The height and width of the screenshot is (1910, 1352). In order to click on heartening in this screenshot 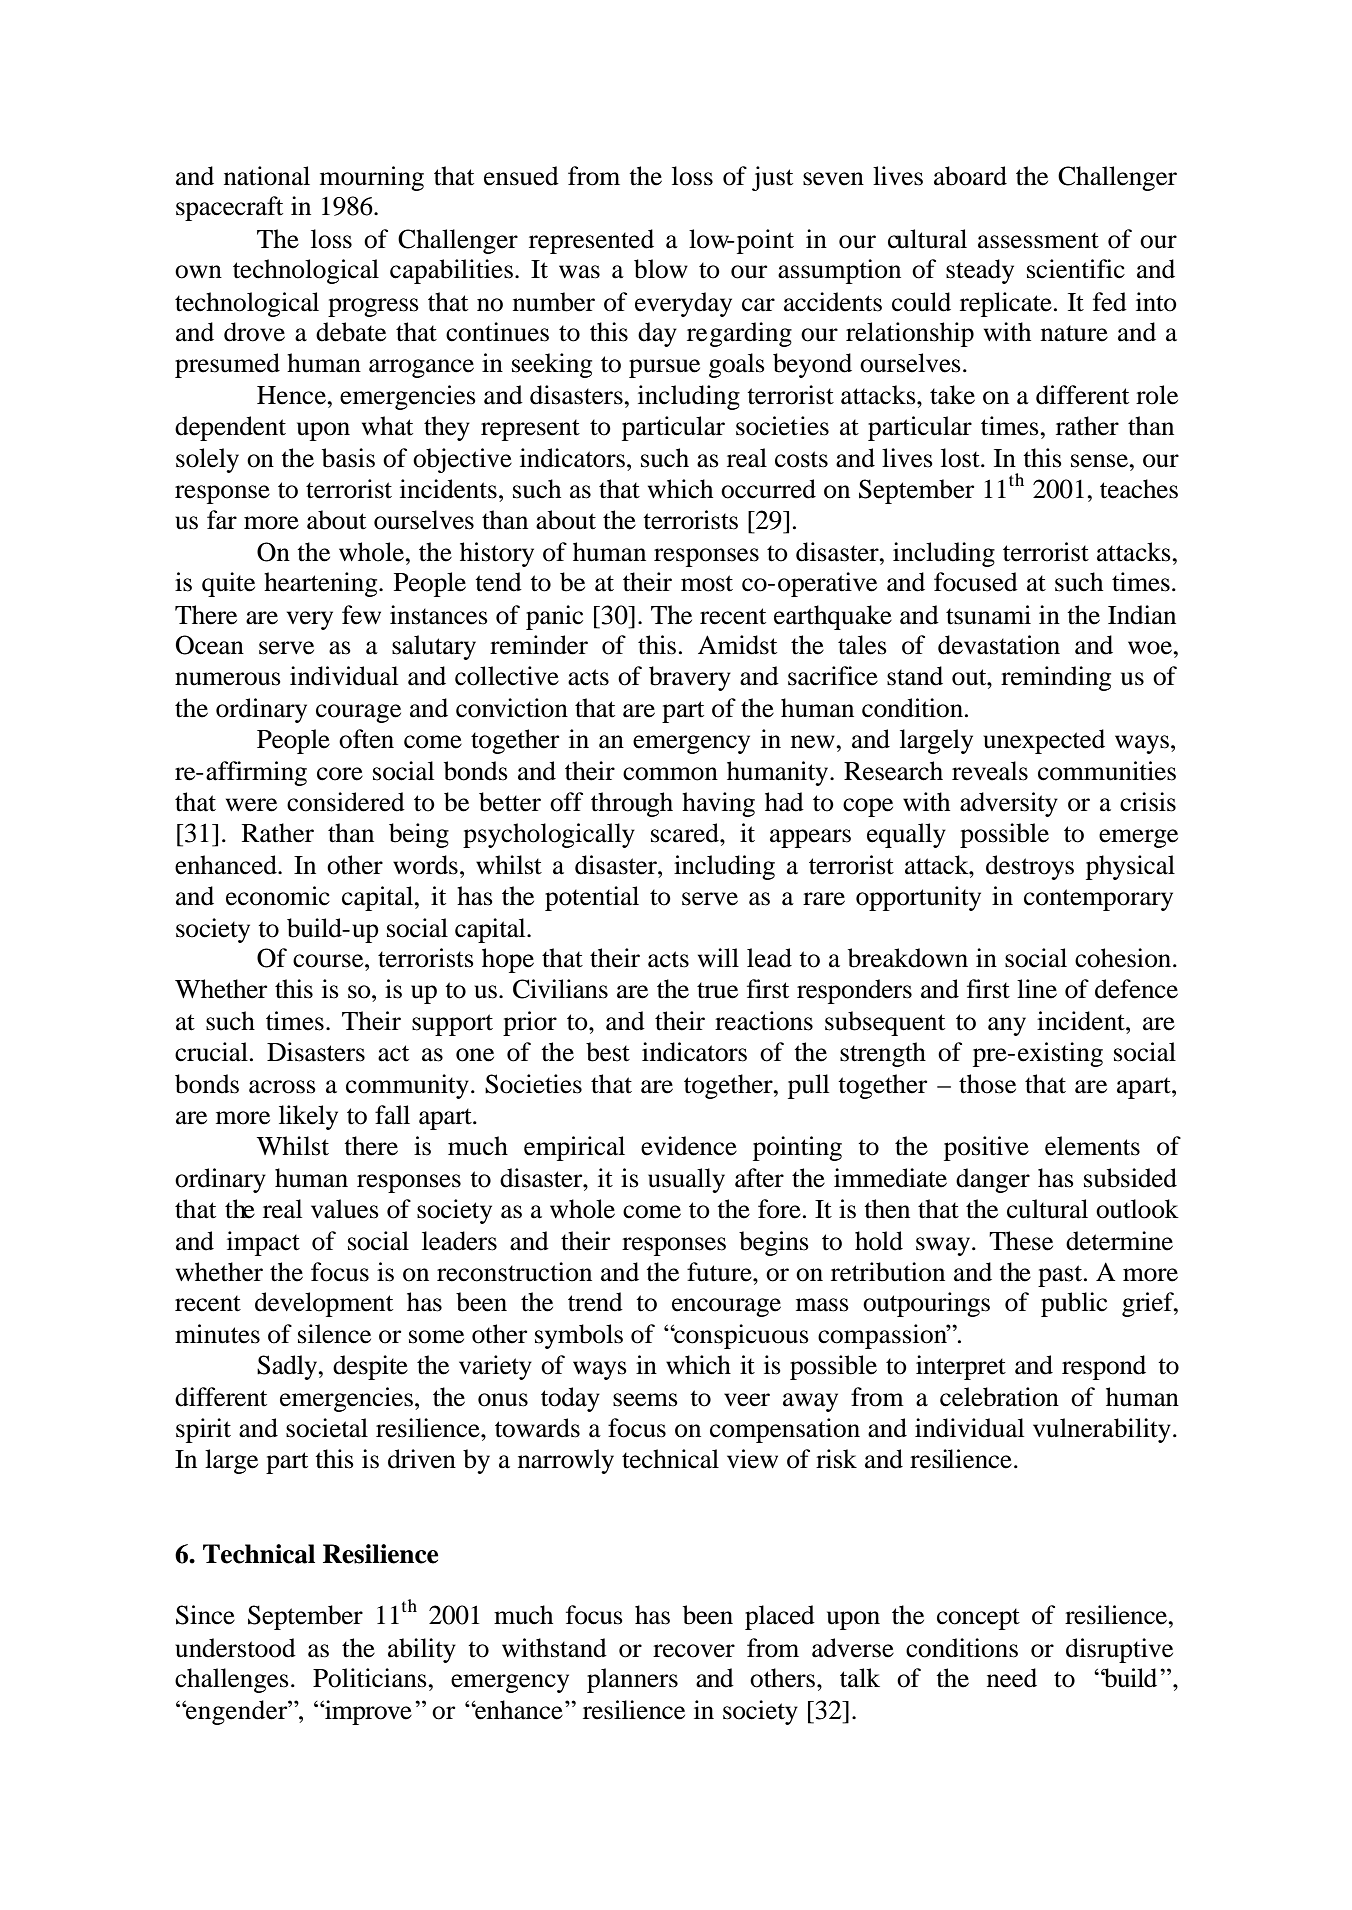, I will do `click(322, 584)`.
